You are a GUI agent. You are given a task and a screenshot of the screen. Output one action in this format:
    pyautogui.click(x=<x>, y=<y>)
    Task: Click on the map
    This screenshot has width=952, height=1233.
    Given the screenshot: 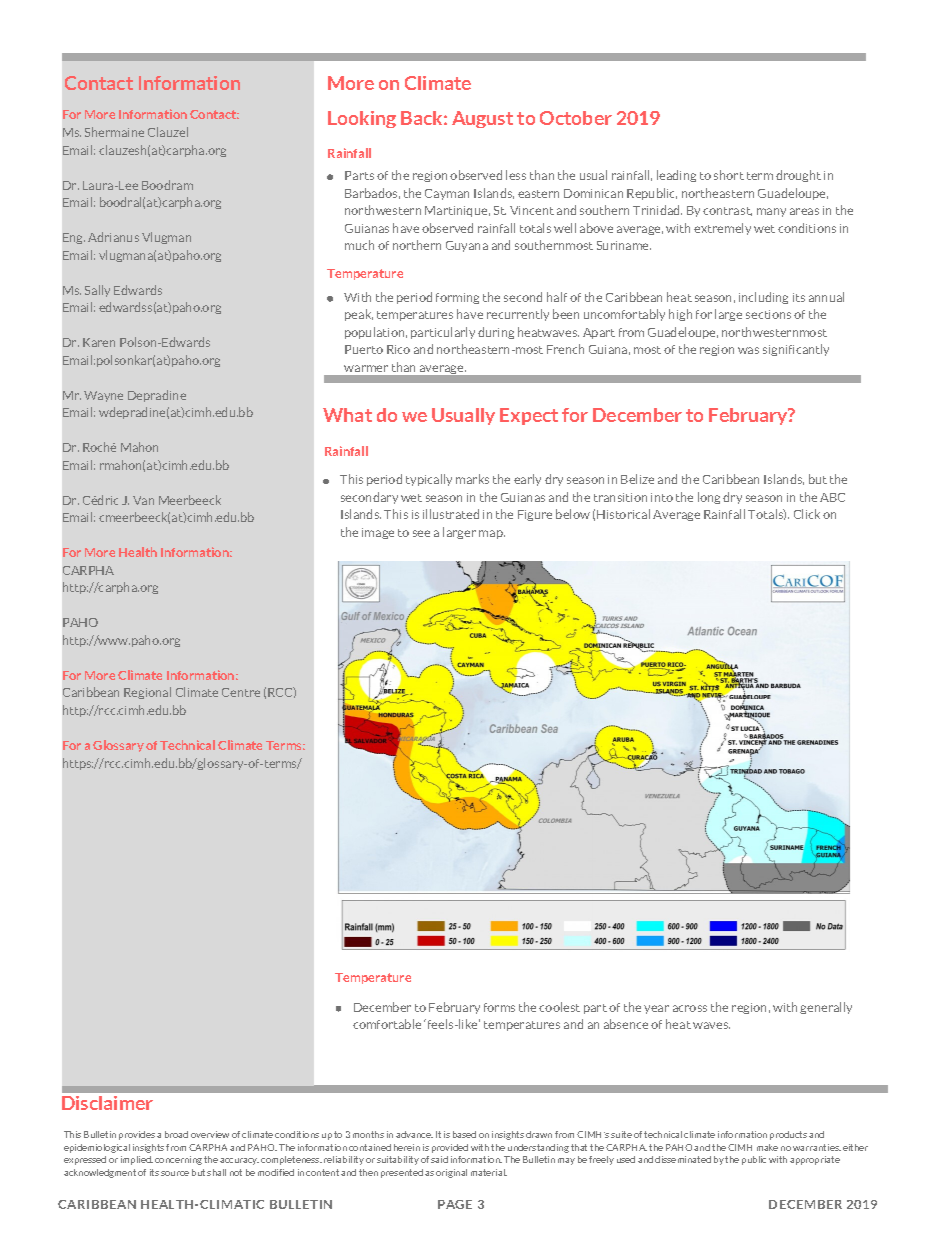 What is the action you would take?
    pyautogui.click(x=492, y=534)
